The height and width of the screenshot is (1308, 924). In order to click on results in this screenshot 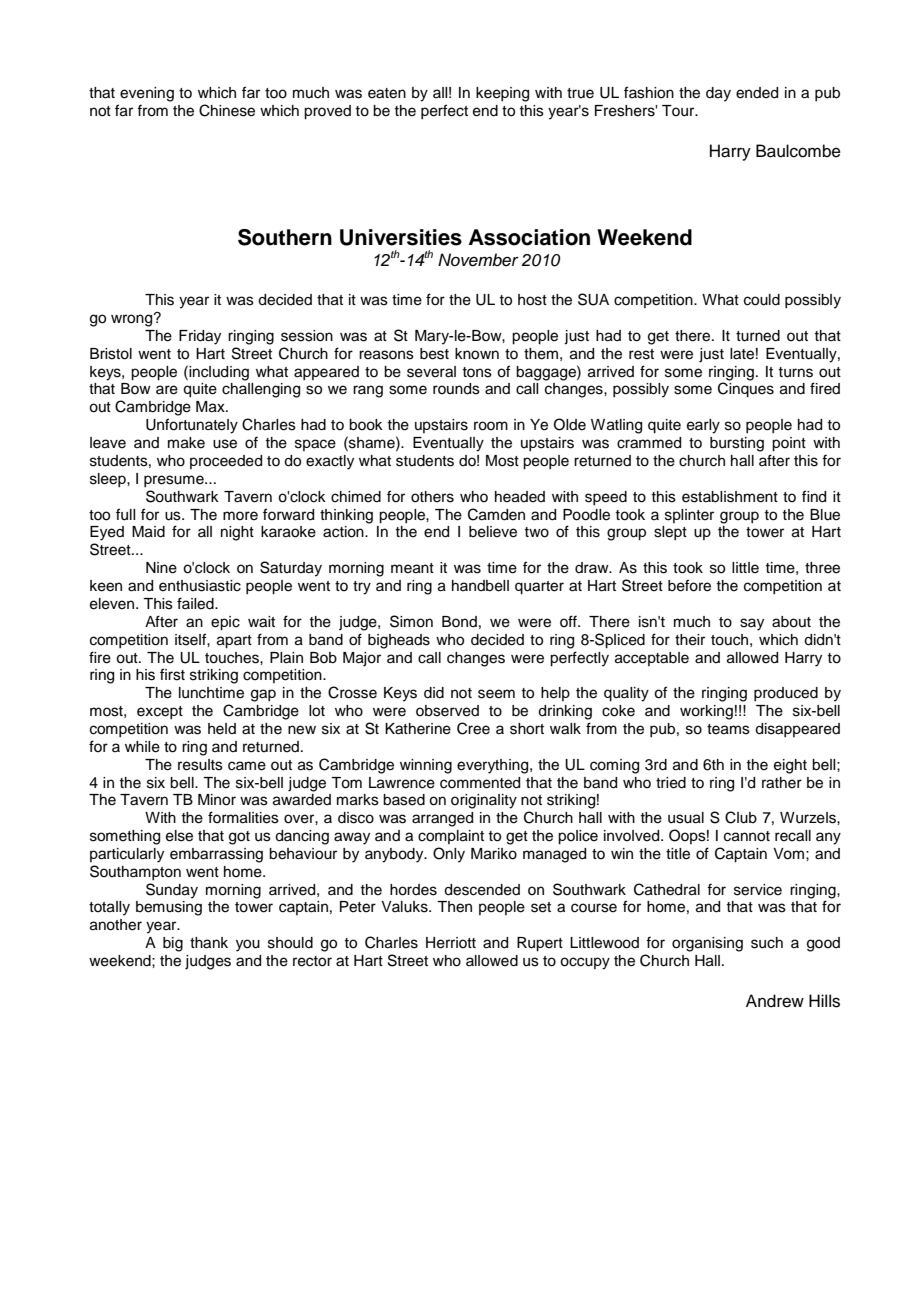, I will do `click(200, 765)`.
